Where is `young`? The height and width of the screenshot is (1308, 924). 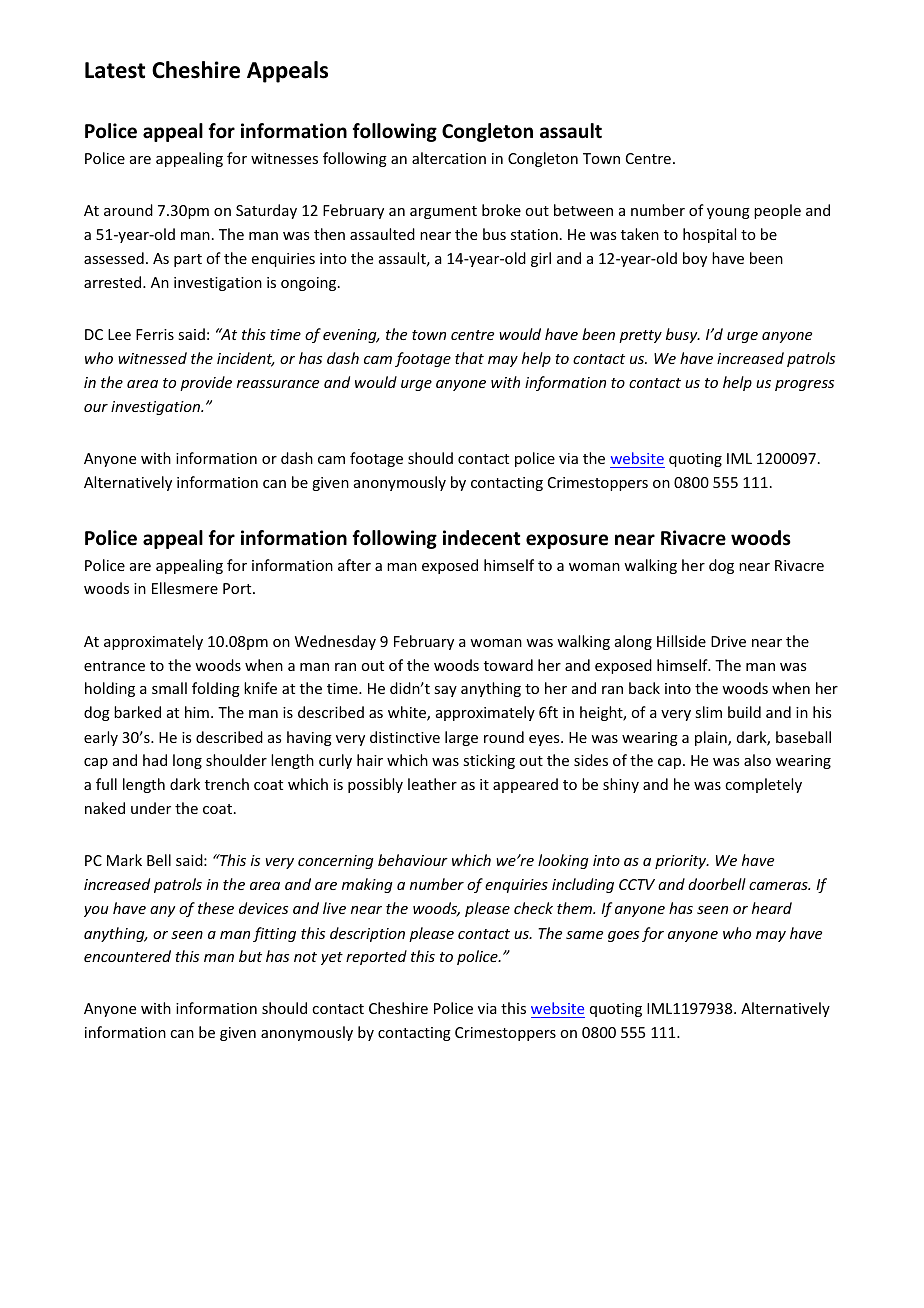 young is located at coordinates (728, 213).
